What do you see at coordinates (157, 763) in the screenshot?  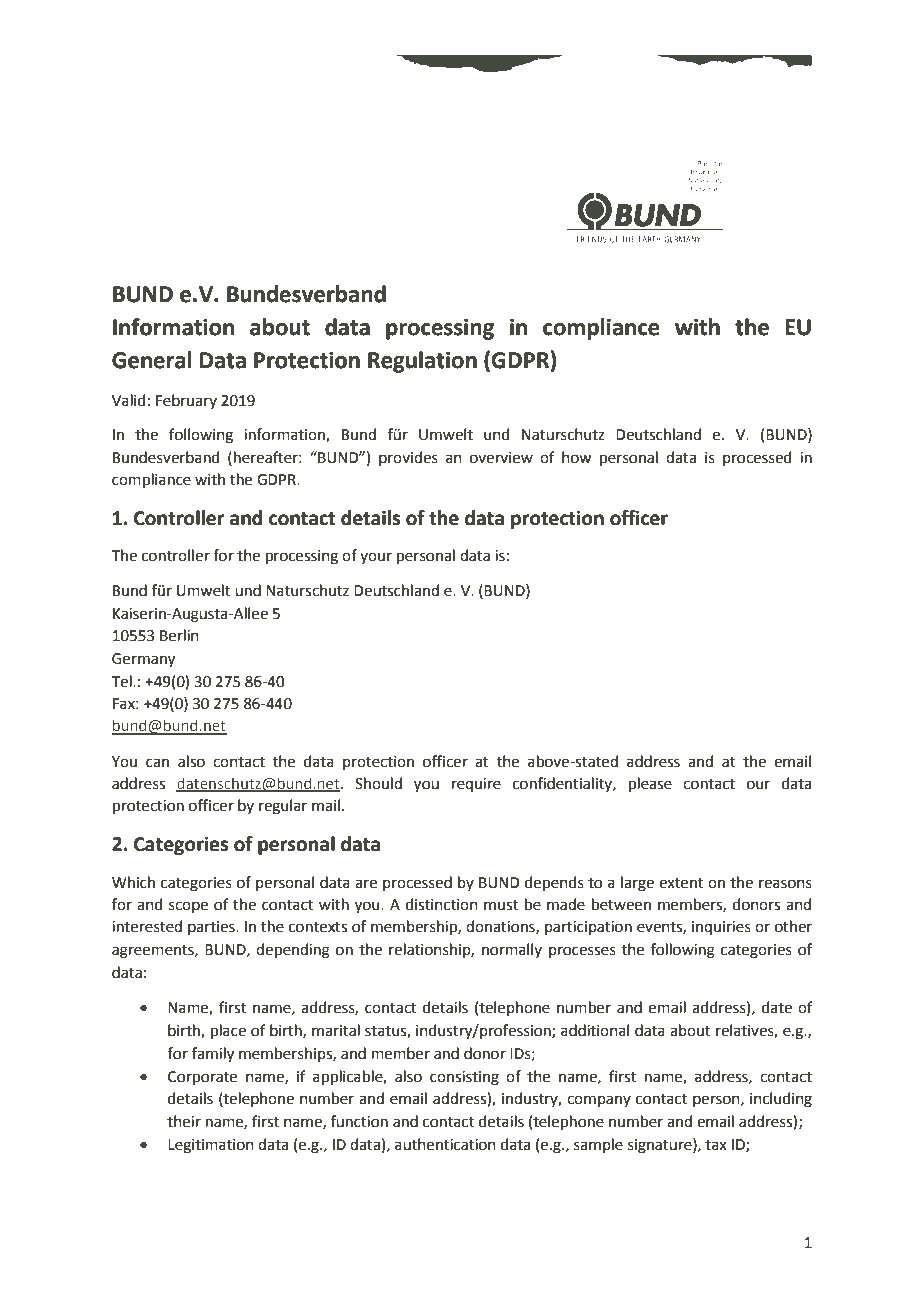 I see `can` at bounding box center [157, 763].
